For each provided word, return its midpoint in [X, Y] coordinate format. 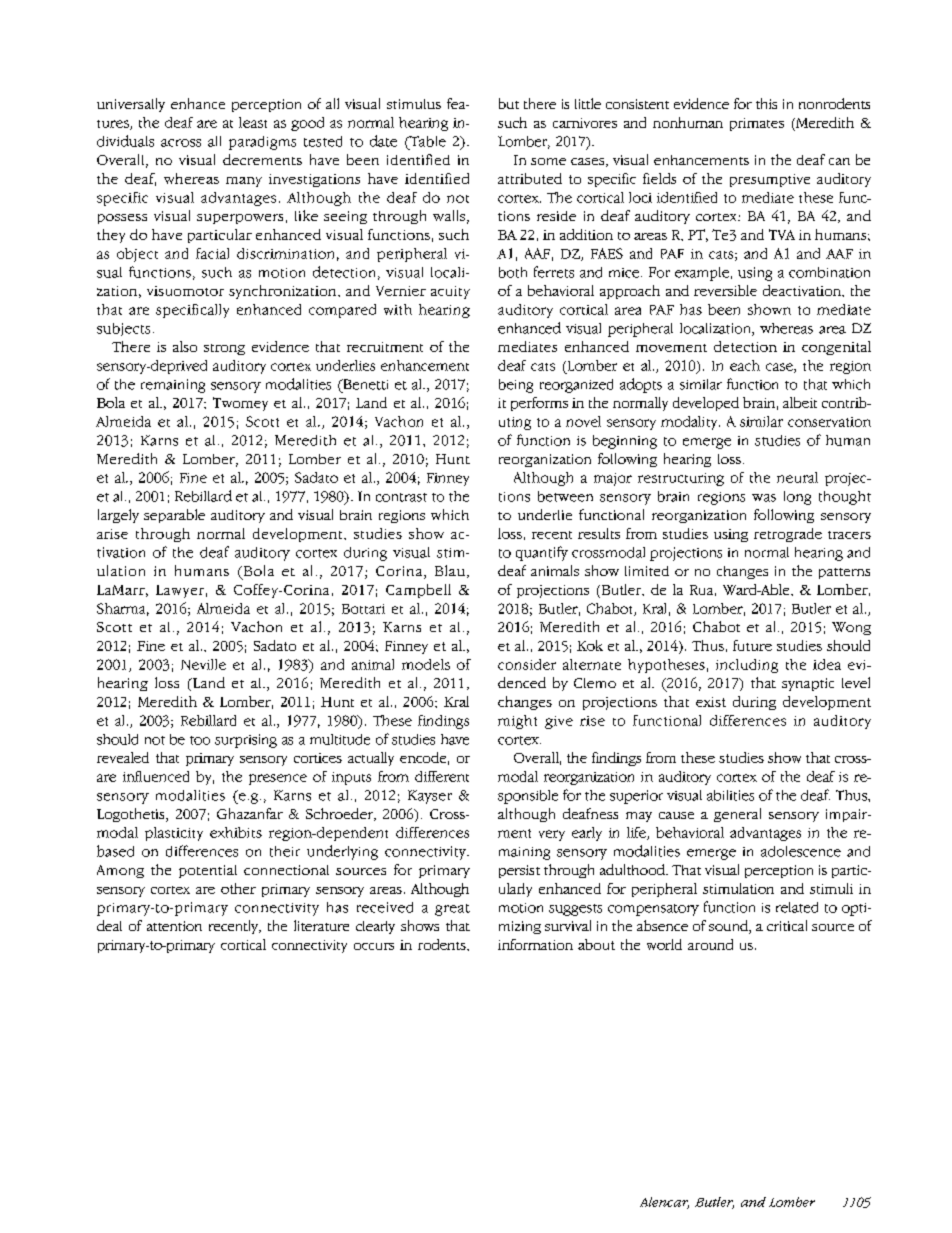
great [452, 910]
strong [224, 349]
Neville [203, 664]
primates [757, 124]
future [752, 645]
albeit [800, 402]
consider [527, 664]
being [516, 386]
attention [174, 926]
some [548, 161]
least [253, 122]
